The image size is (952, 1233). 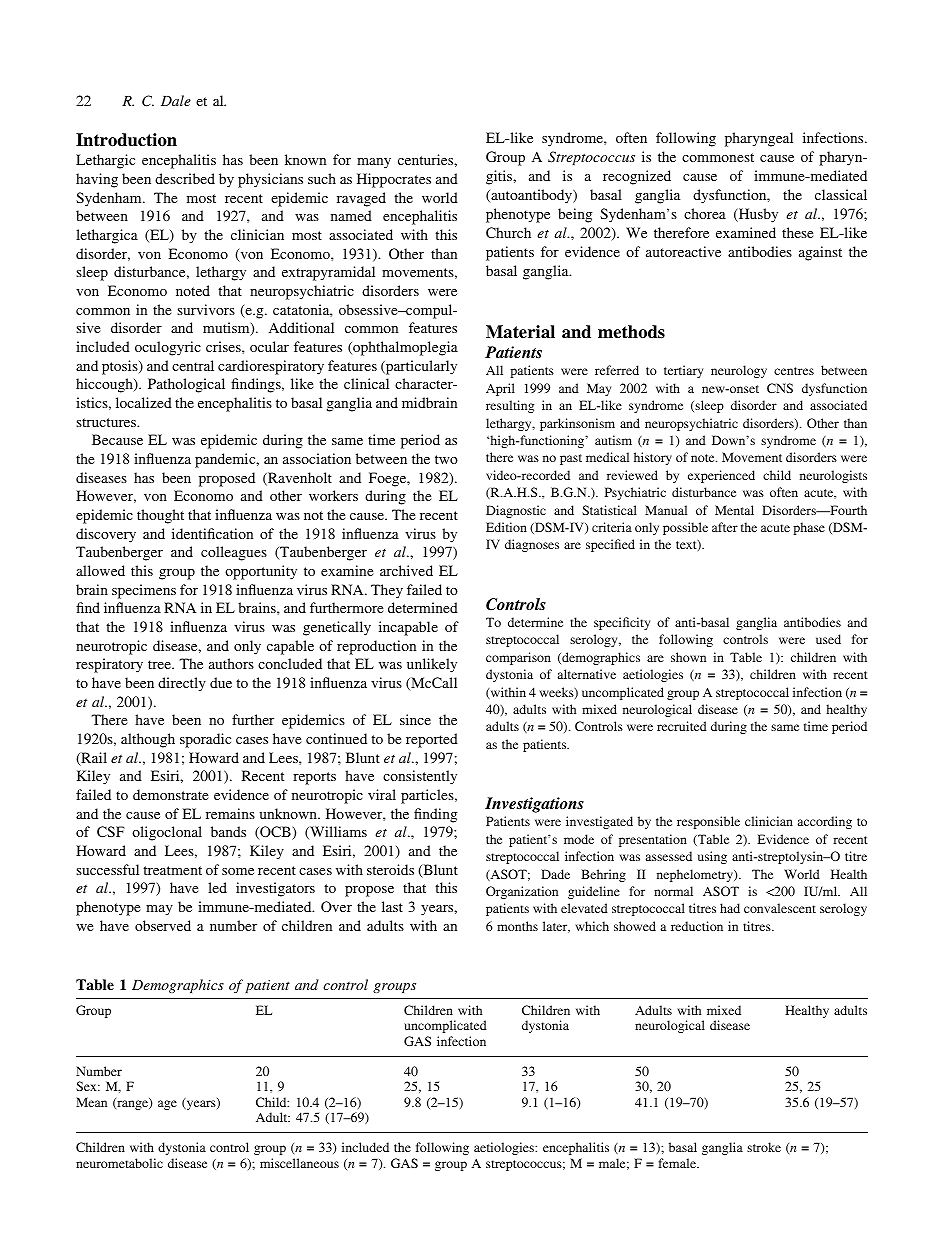 I want to click on Mean, so click(x=91, y=1102).
